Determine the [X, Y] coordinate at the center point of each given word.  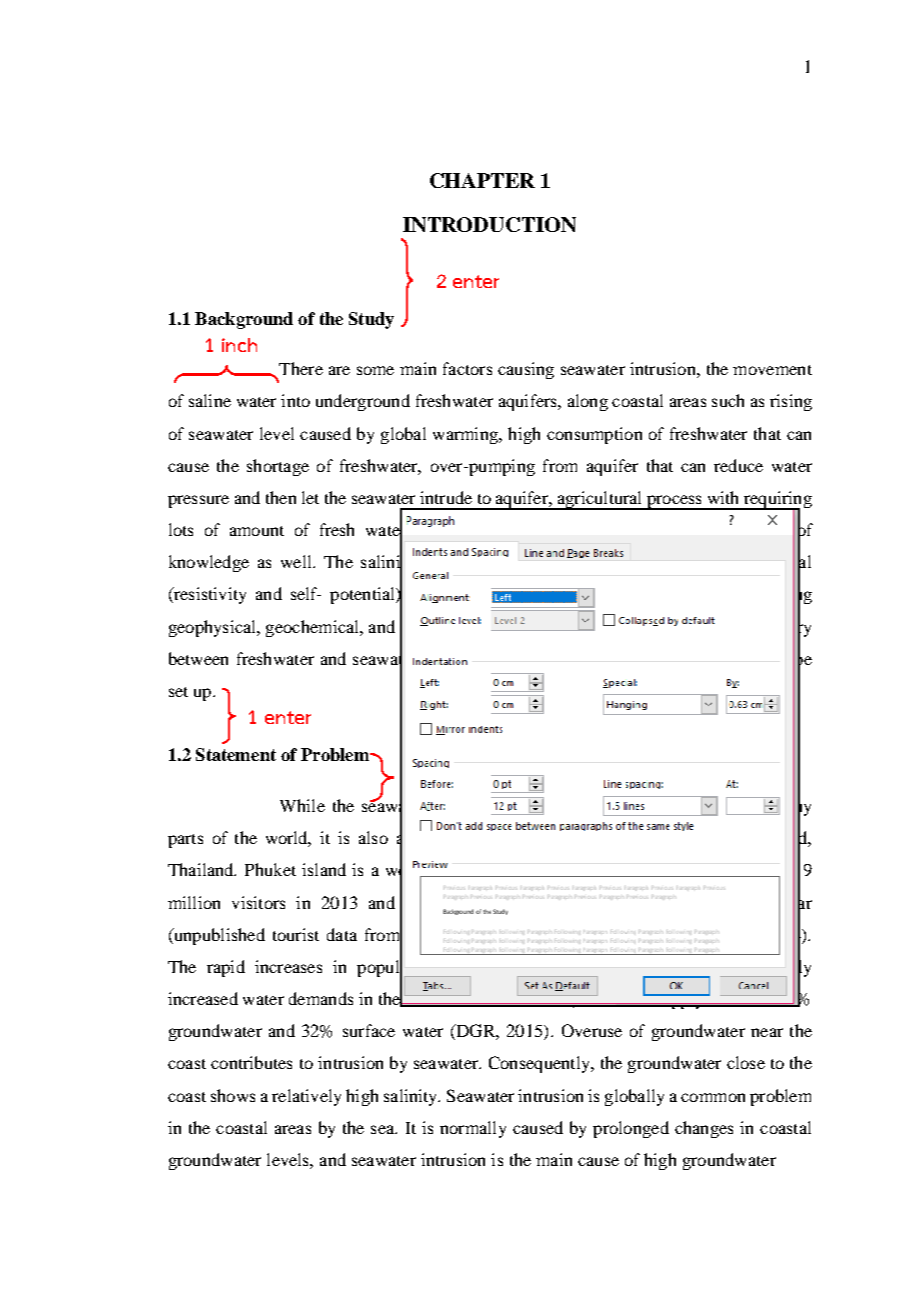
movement [772, 370]
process [674, 502]
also [373, 837]
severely [780, 968]
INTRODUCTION [489, 224]
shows [233, 1095]
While [302, 805]
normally [473, 1129]
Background [244, 320]
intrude [446, 497]
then [281, 497]
